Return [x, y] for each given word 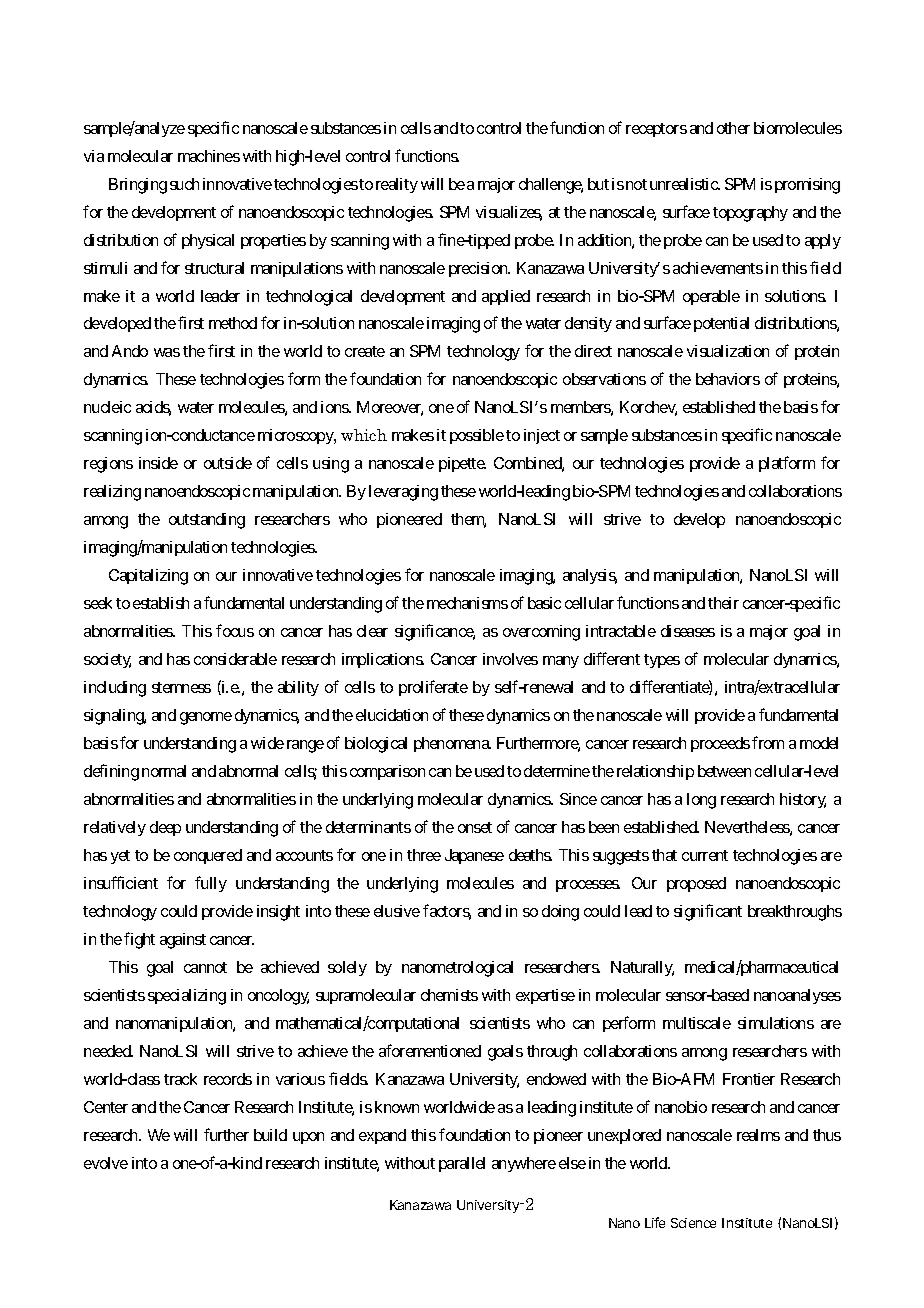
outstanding [207, 521]
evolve [106, 1163]
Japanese [474, 856]
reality [397, 185]
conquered [208, 856]
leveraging [403, 493]
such [184, 184]
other [733, 128]
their [723, 603]
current [705, 855]
